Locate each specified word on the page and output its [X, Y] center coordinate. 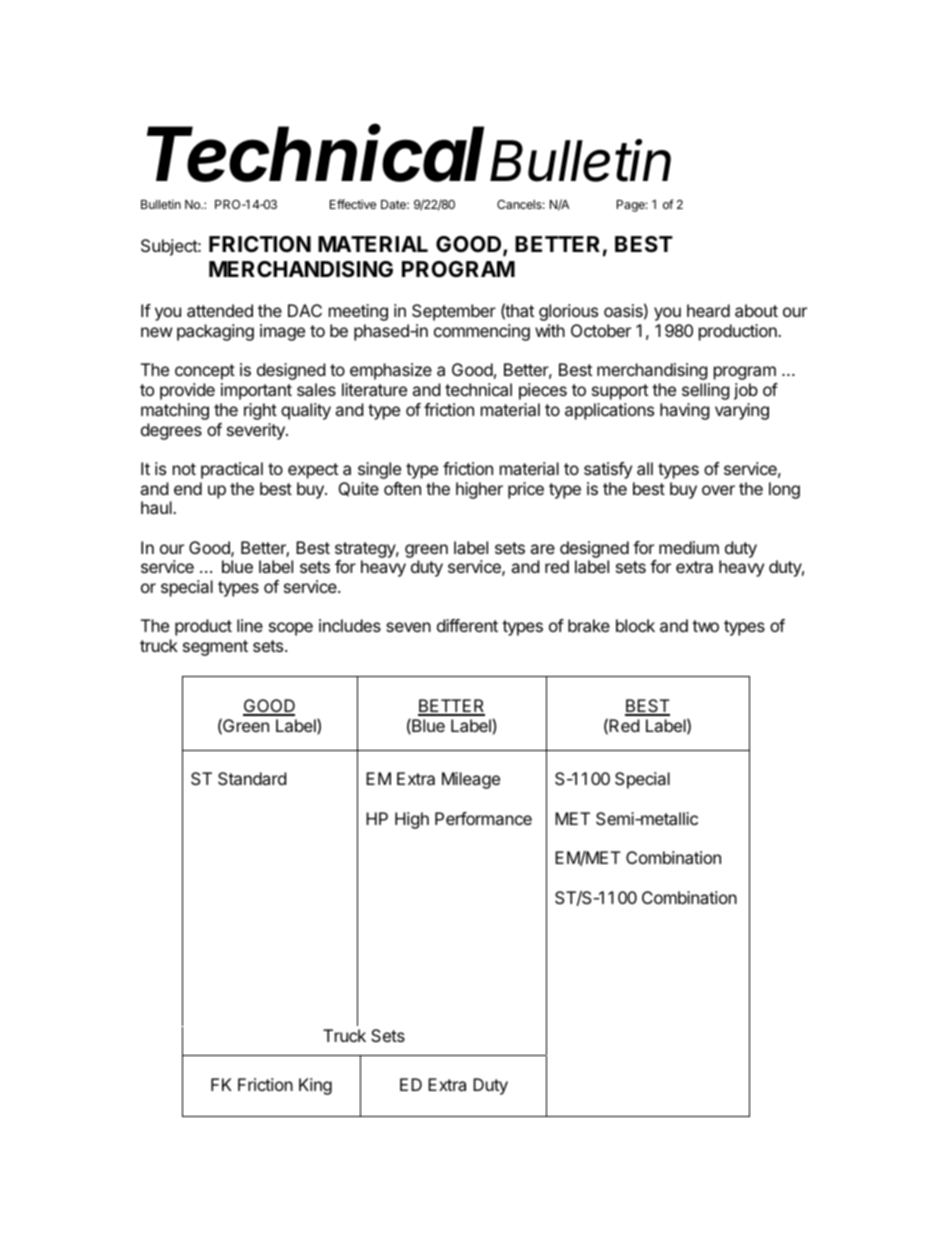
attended [220, 310]
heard [708, 310]
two [705, 626]
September [454, 312]
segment [215, 648]
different [467, 625]
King [315, 1086]
